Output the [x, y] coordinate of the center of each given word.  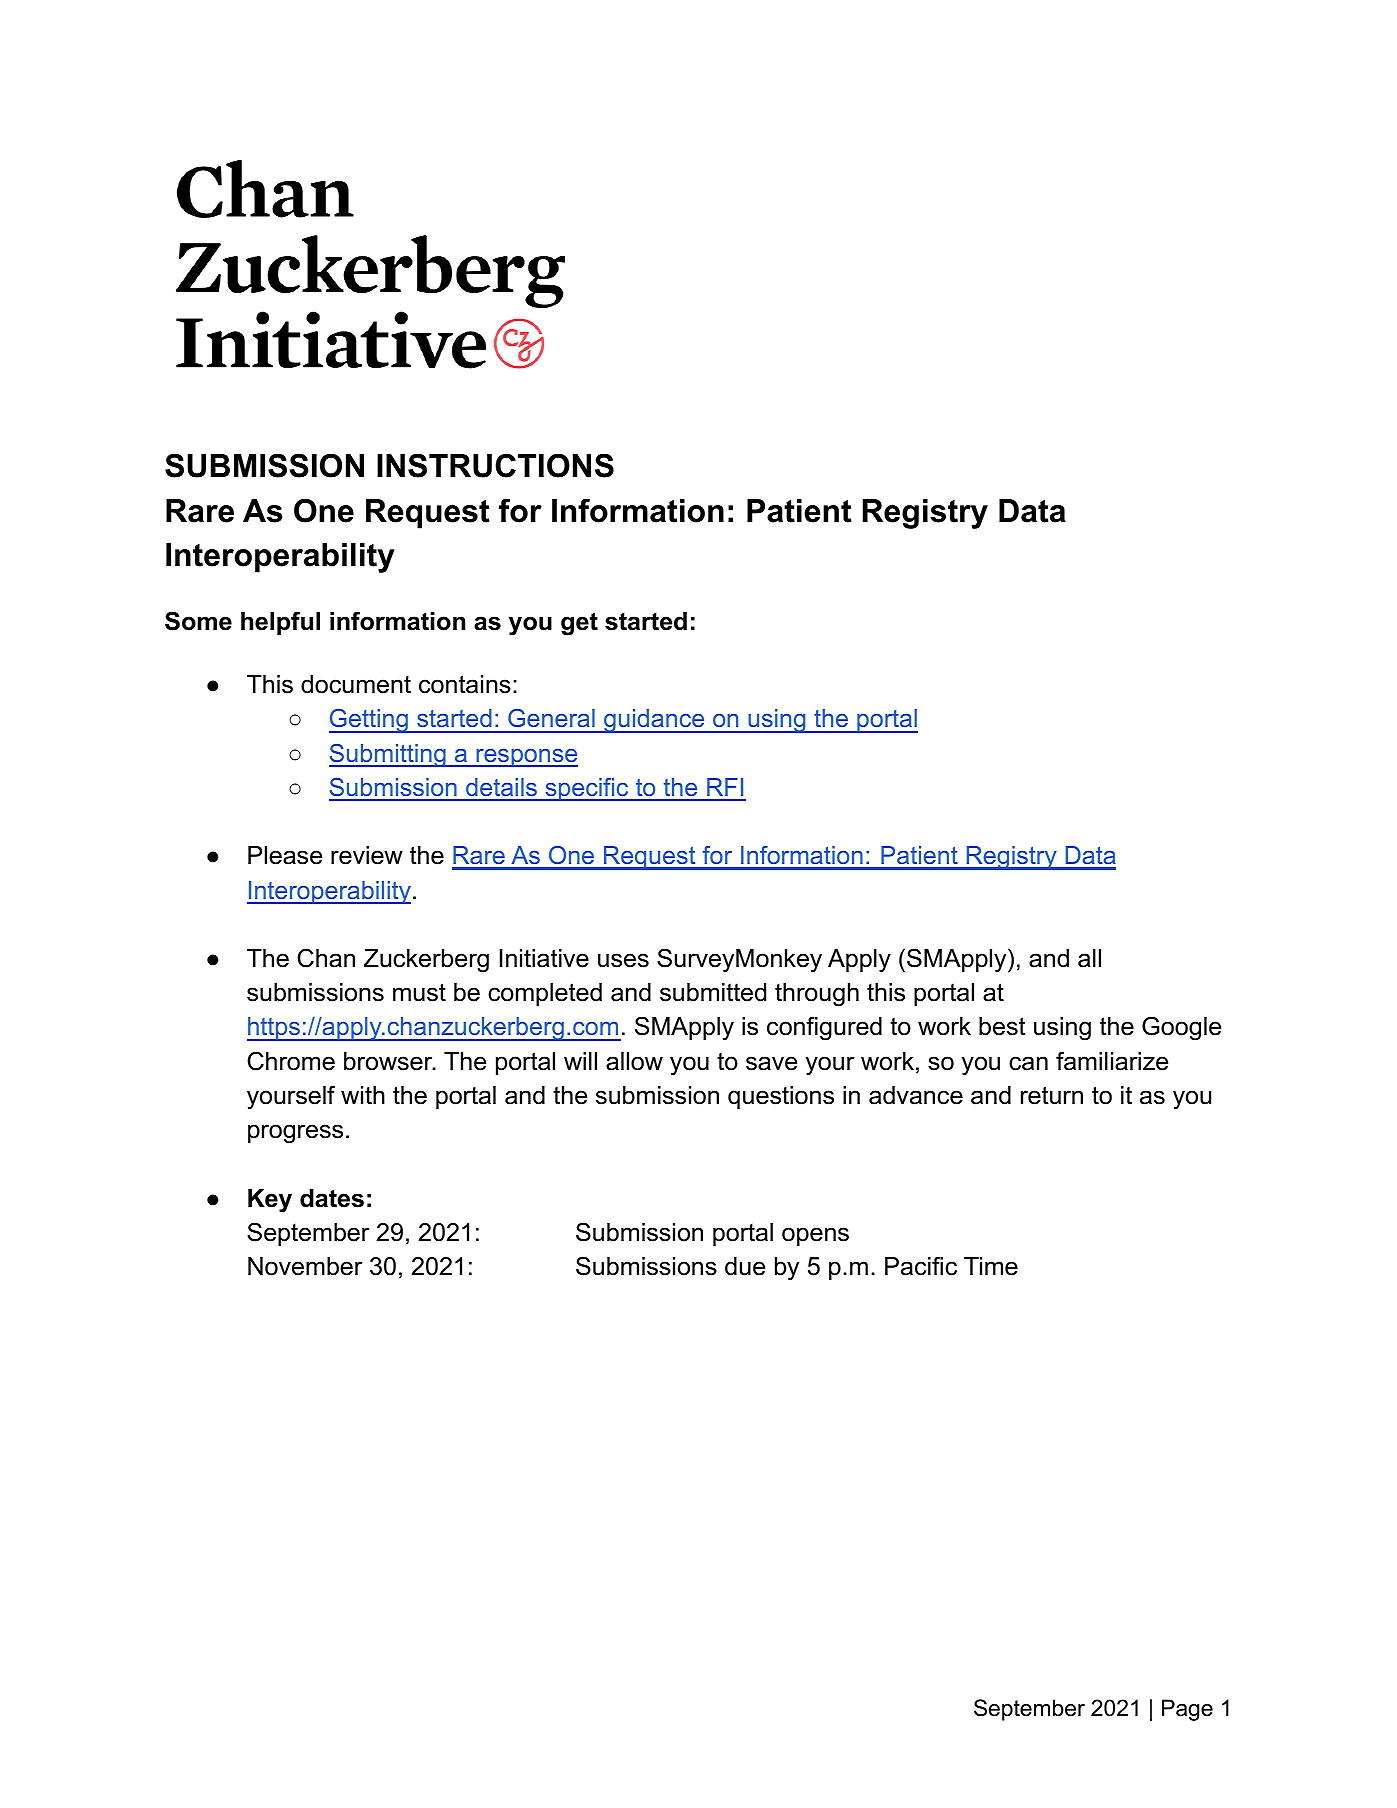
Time [991, 1266]
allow [634, 1061]
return [1052, 1095]
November [305, 1266]
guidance [654, 721]
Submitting [388, 755]
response [526, 758]
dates [332, 1198]
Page [1187, 1710]
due [745, 1266]
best [1002, 1026]
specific [587, 789]
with [363, 1095]
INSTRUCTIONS [495, 465]
